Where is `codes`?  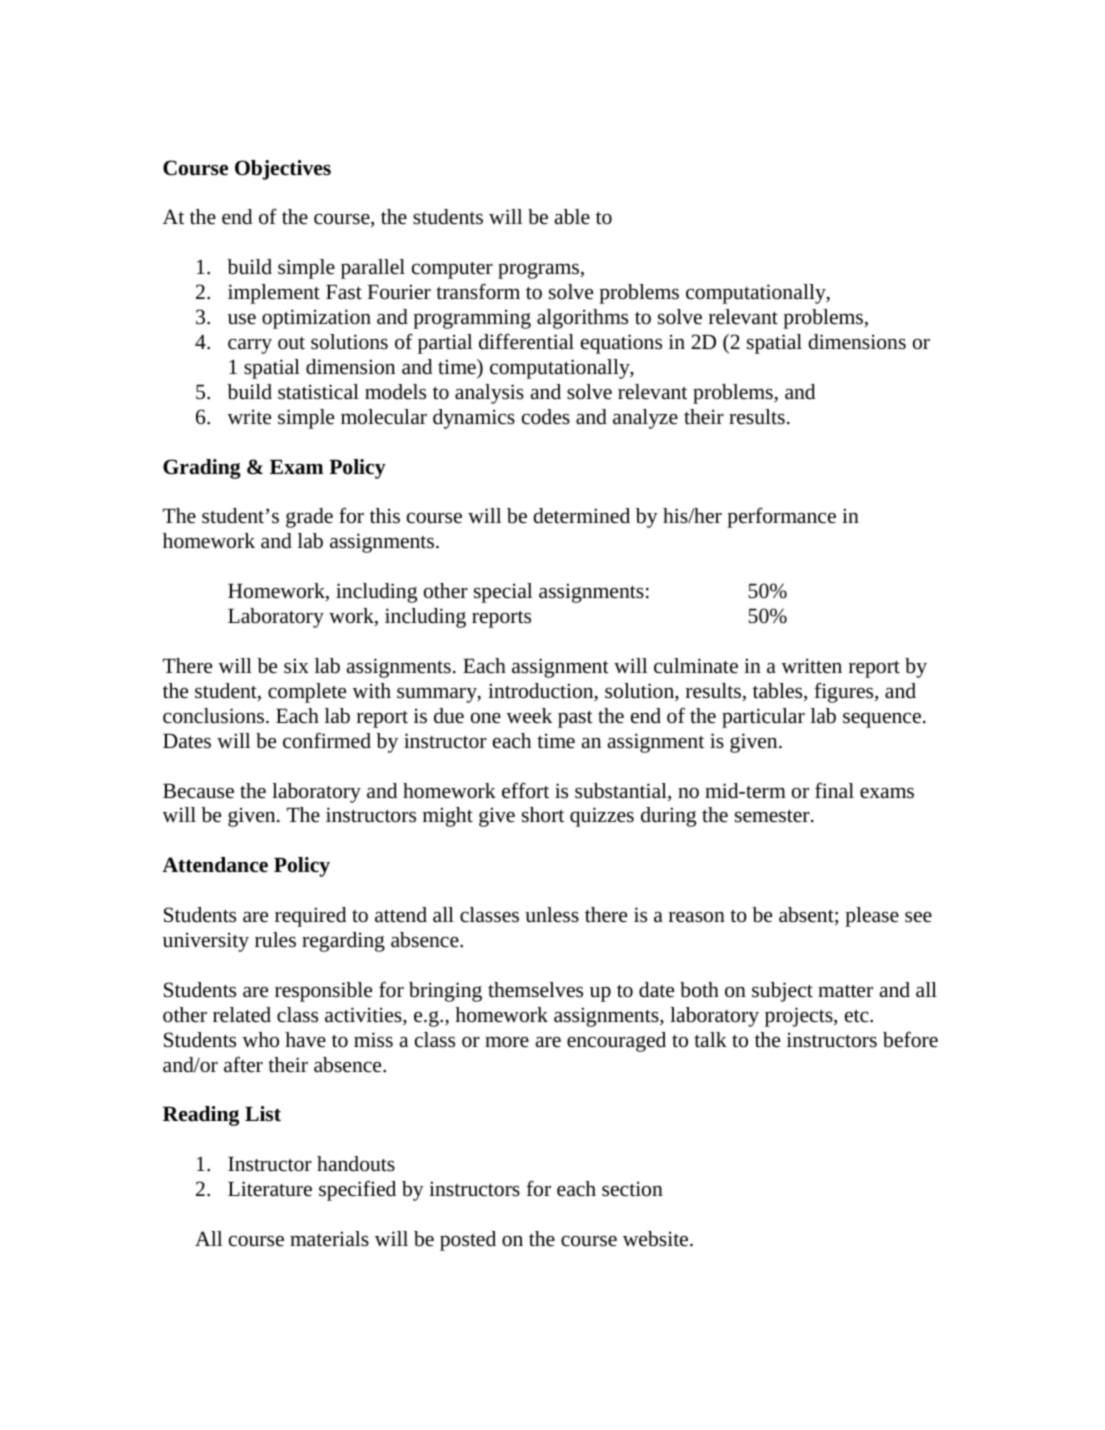
codes is located at coordinates (546, 417).
